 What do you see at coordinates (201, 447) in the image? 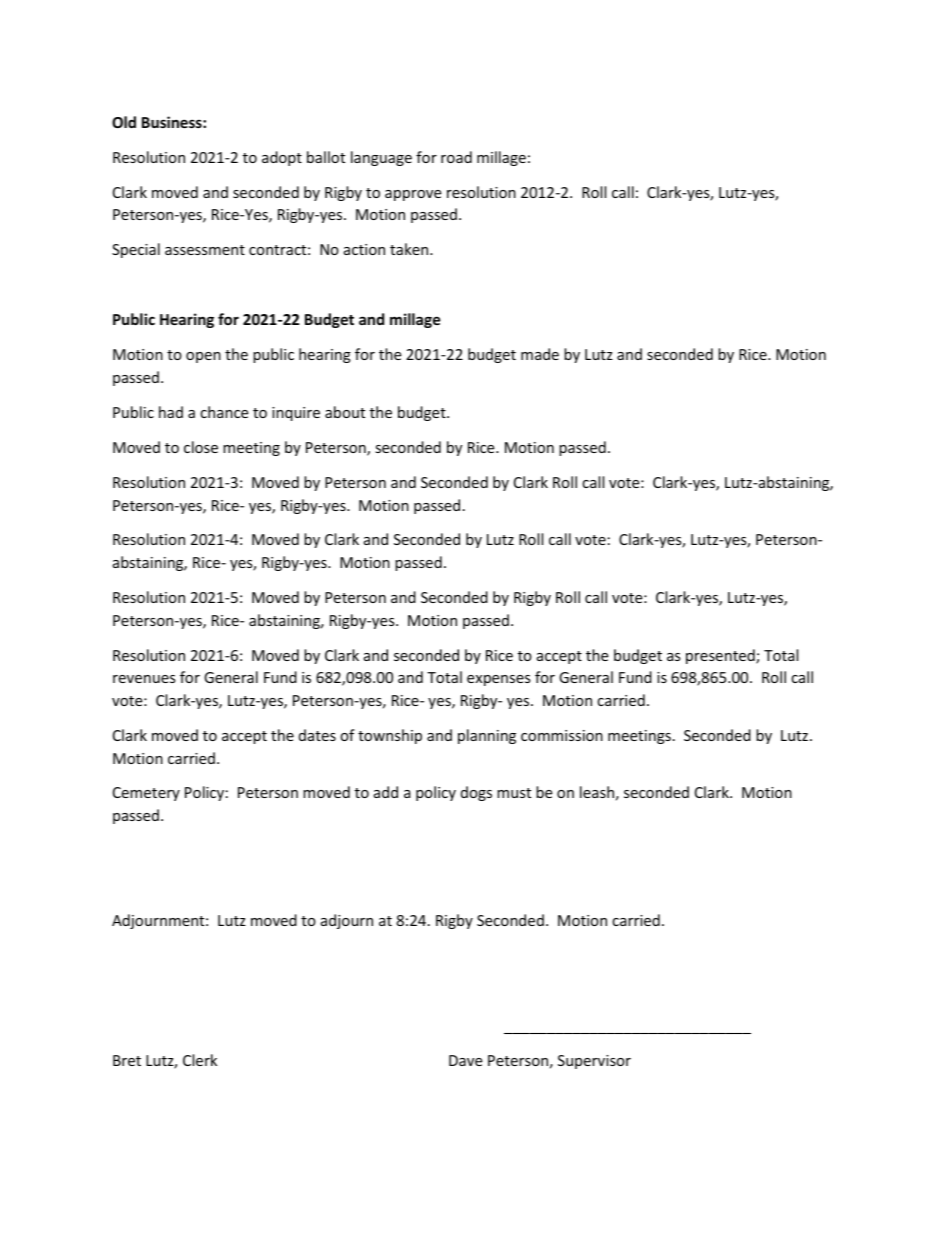
I see `close` at bounding box center [201, 447].
